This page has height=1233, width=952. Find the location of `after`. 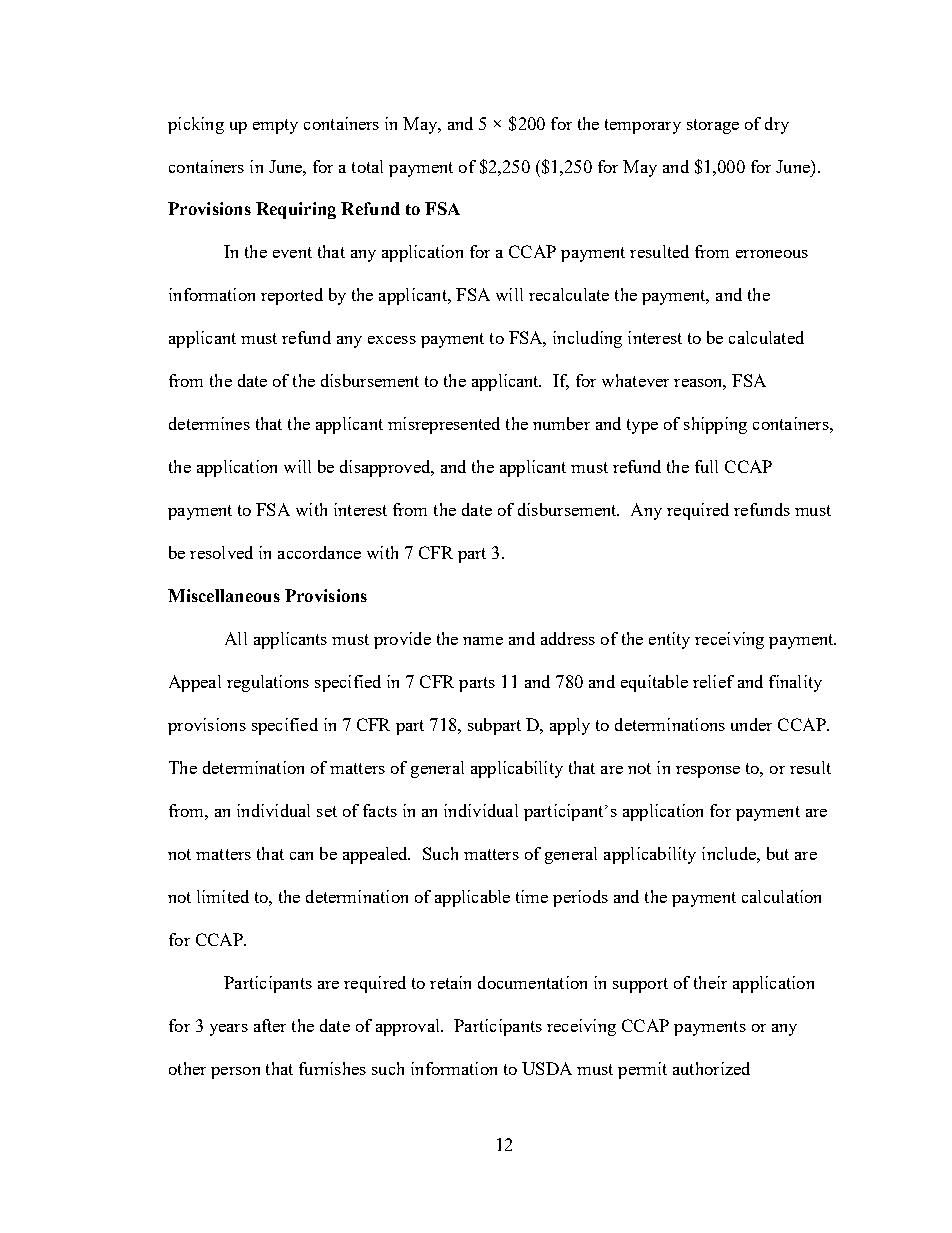

after is located at coordinates (270, 1025).
